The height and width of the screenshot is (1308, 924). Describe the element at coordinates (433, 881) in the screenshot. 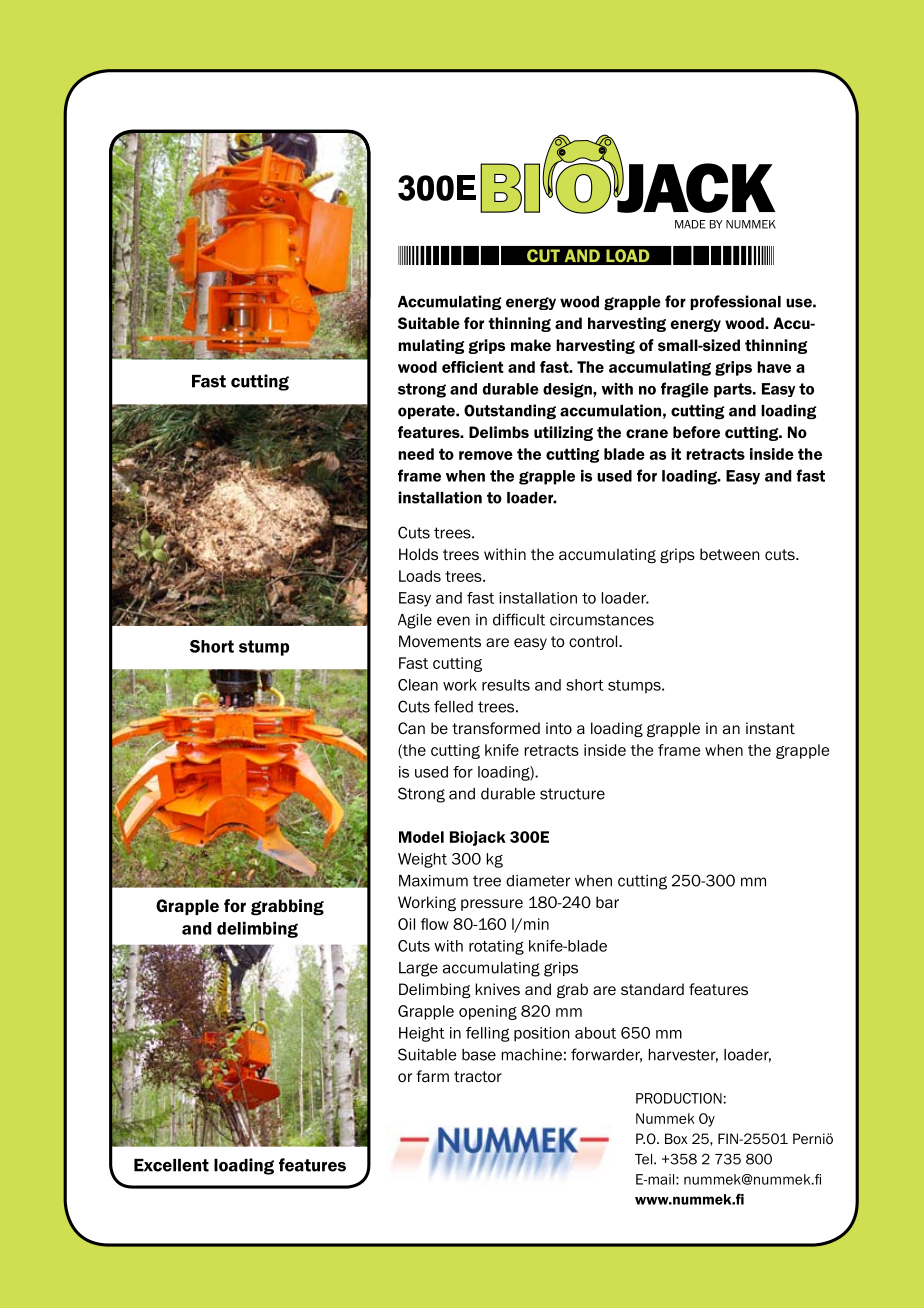

I see `Maximum` at that location.
